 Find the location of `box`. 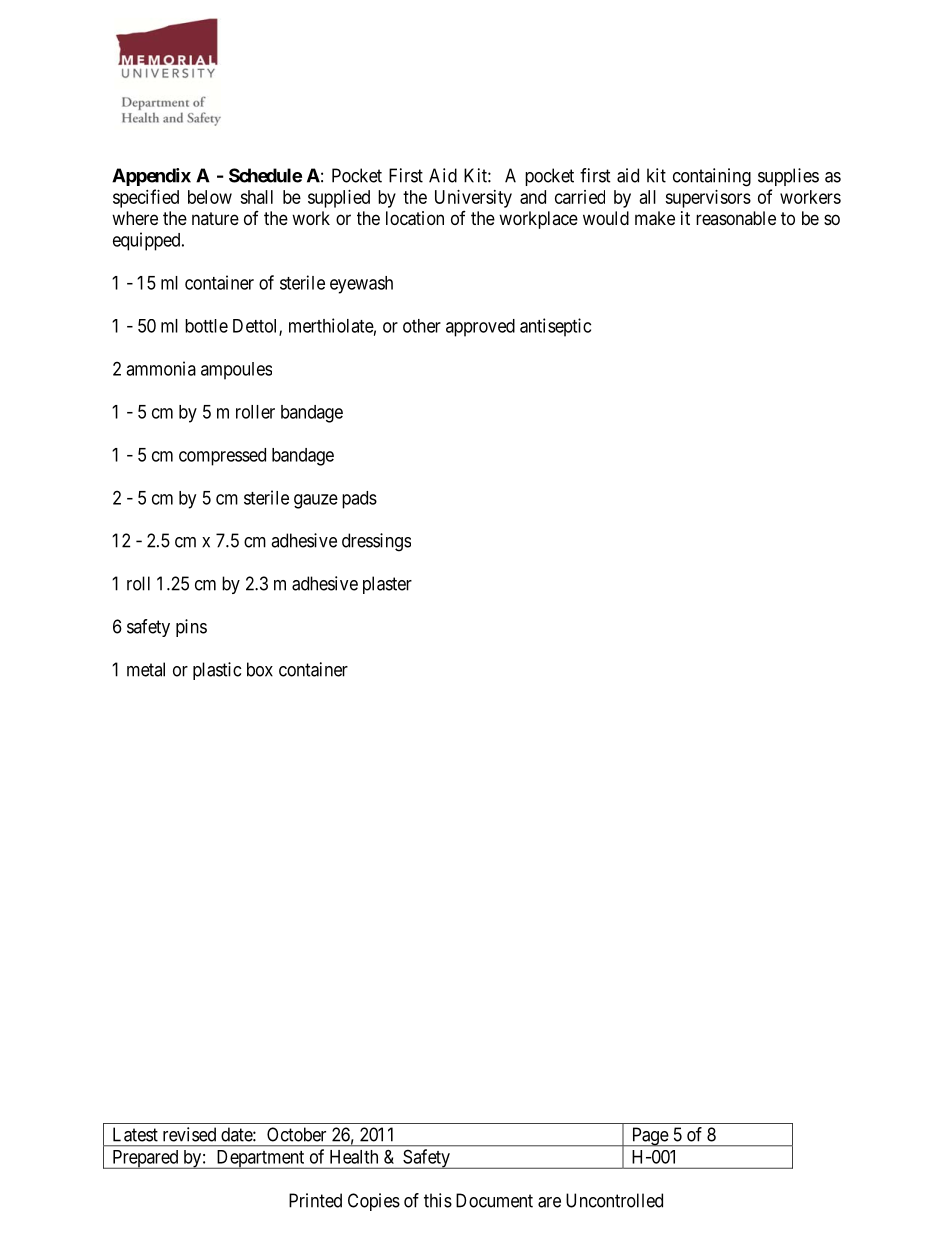

box is located at coordinates (260, 669).
